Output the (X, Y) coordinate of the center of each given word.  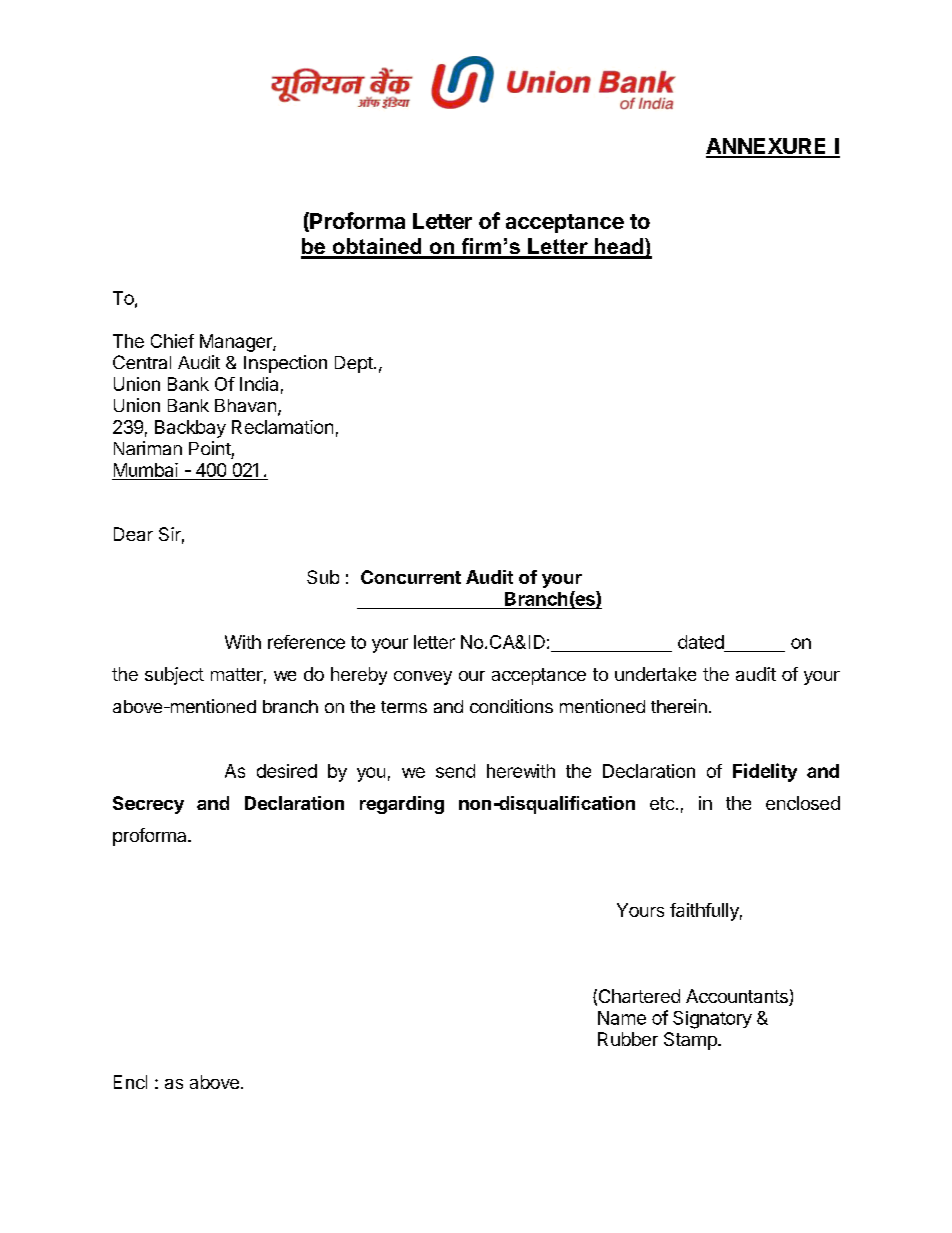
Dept (354, 364)
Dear (133, 534)
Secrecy (148, 805)
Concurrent (411, 577)
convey (423, 678)
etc (662, 803)
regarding (402, 805)
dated (701, 642)
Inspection (285, 364)
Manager (237, 343)
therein (679, 706)
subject (174, 676)
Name (622, 1018)
